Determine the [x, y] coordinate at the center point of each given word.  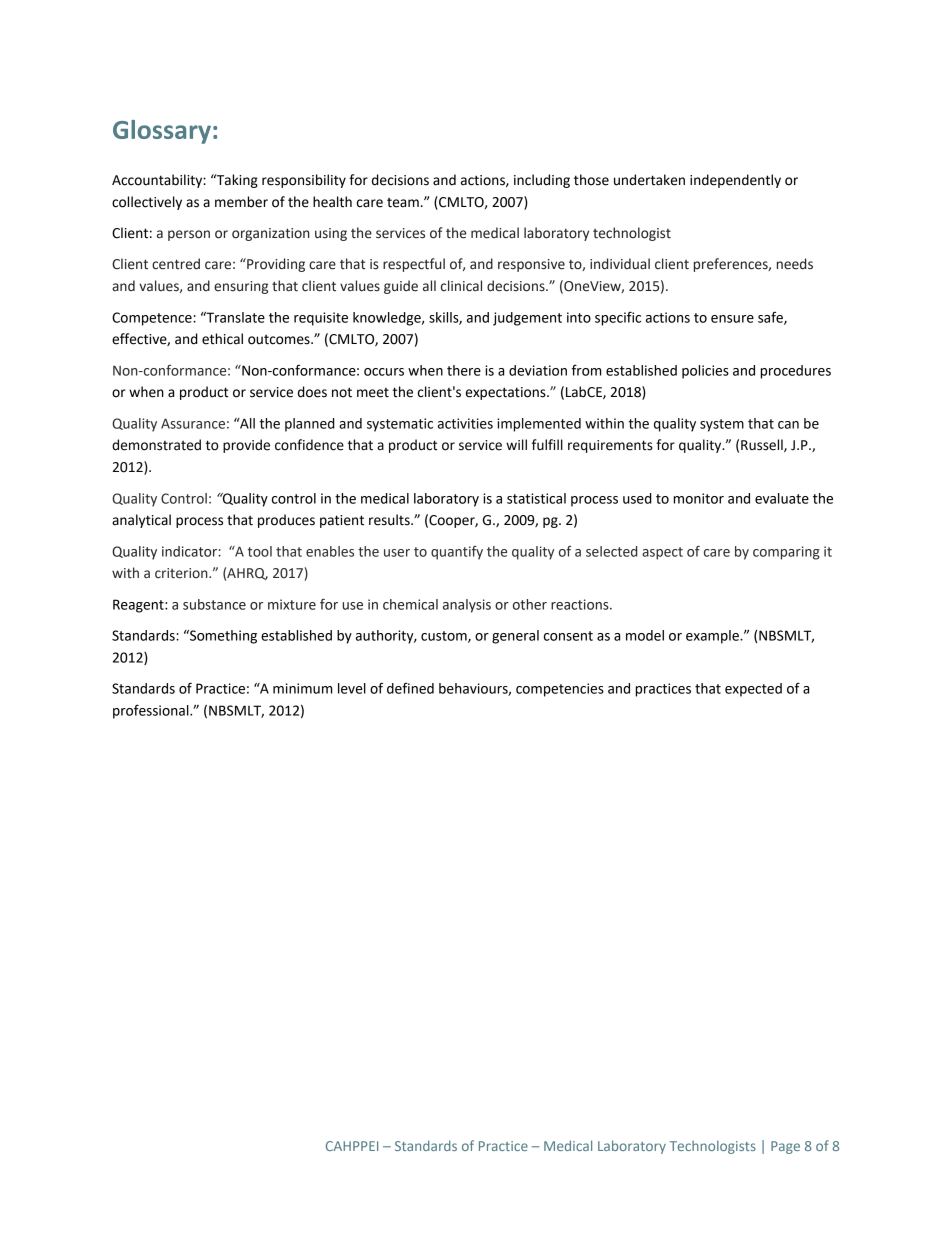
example [713, 637]
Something [222, 637]
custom [445, 637]
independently [735, 181]
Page [785, 1147]
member [241, 202]
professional [152, 711]
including [542, 181]
